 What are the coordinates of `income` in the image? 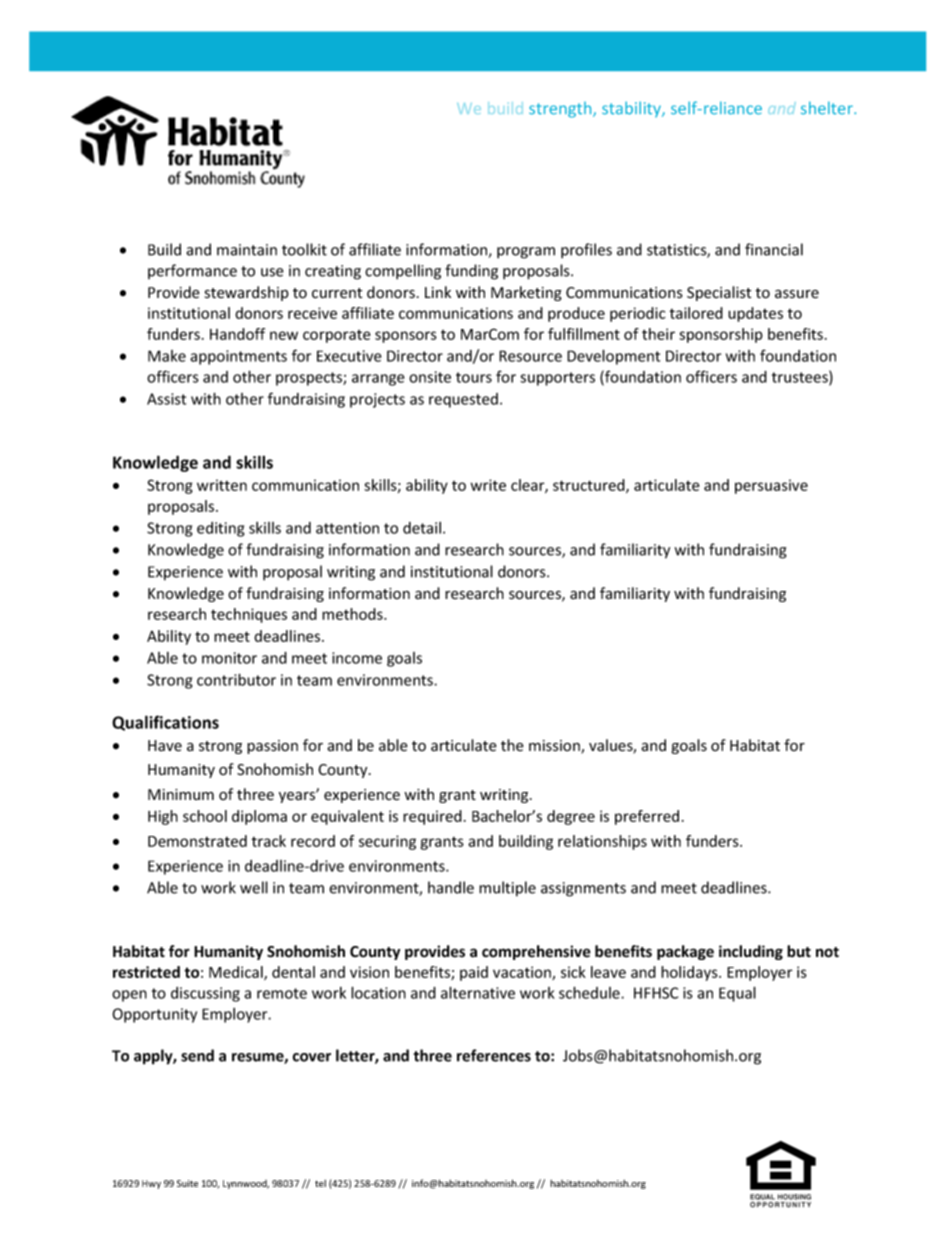 It's located at (357, 658).
